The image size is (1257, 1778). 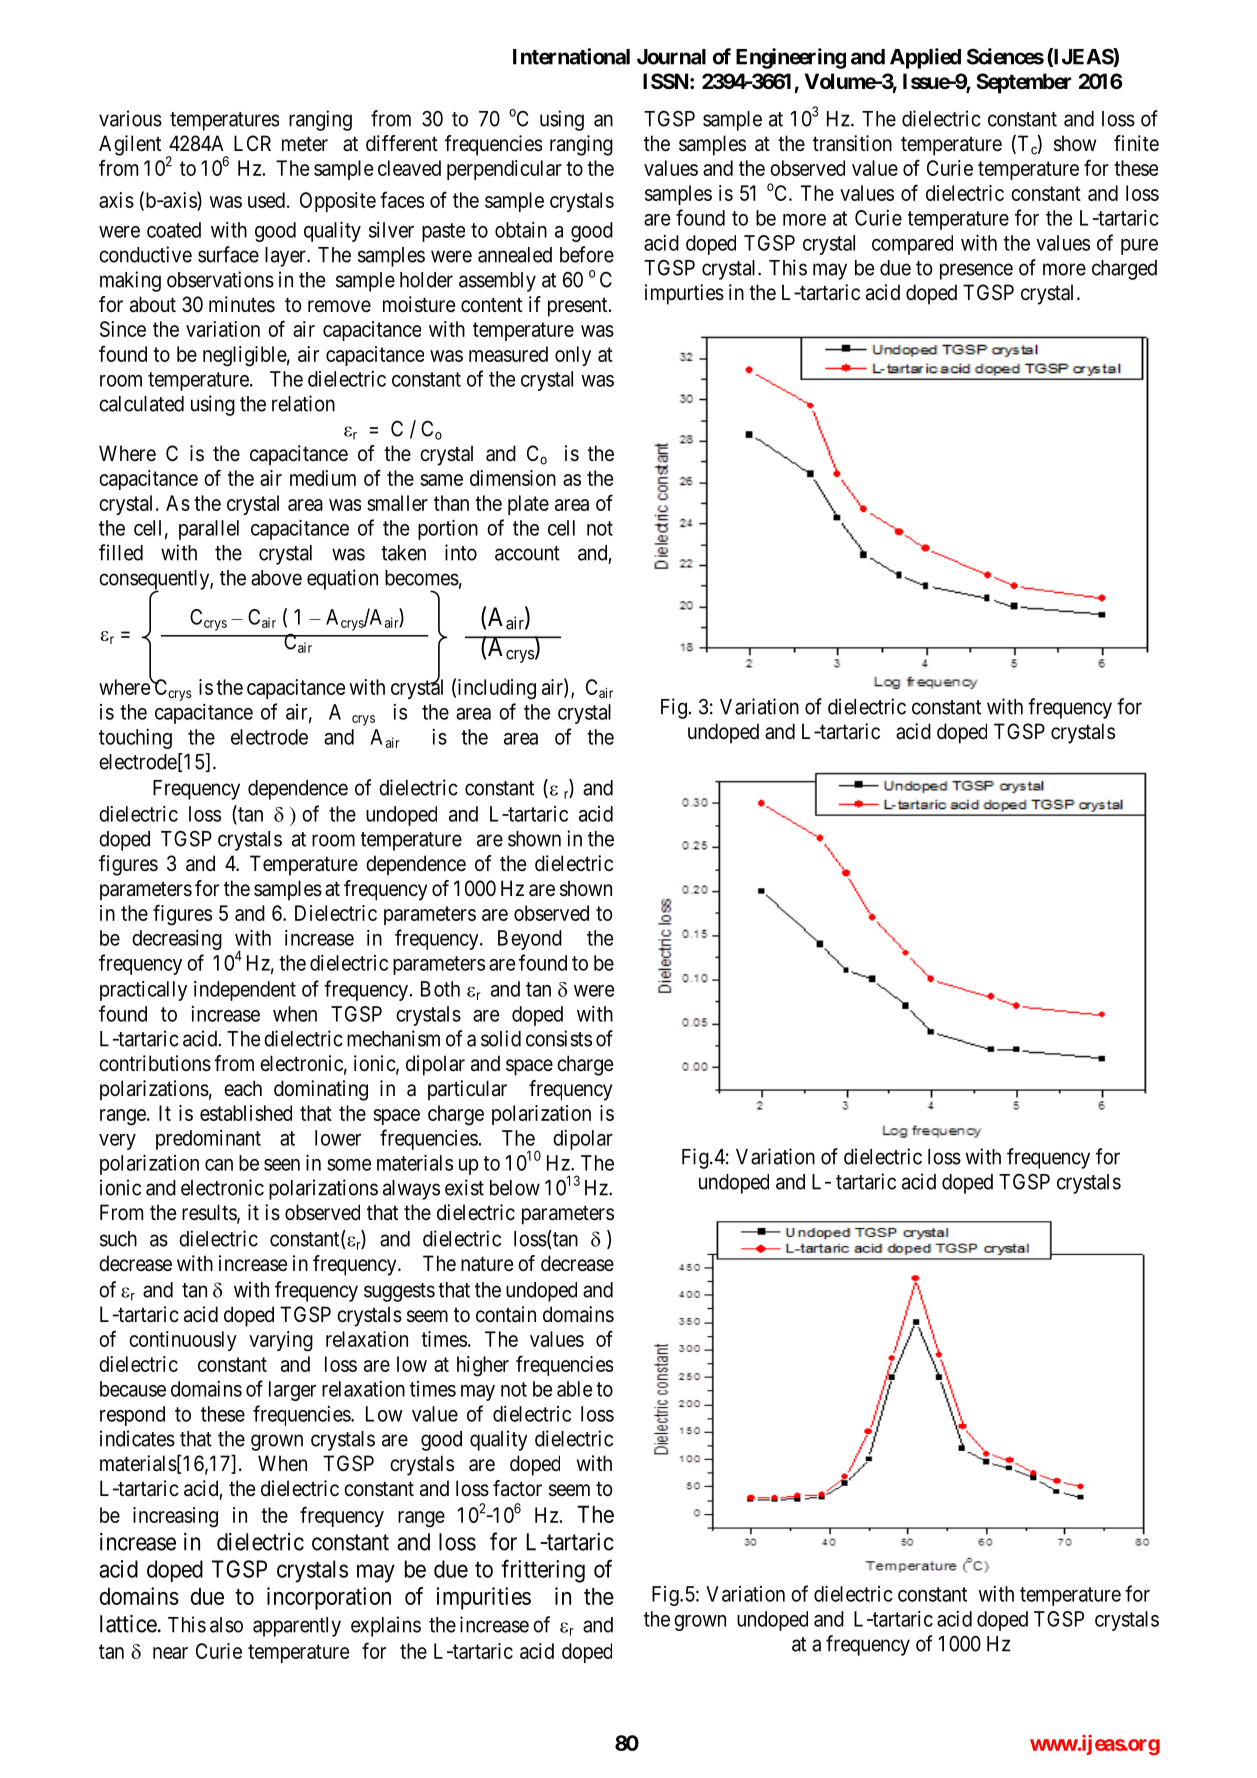 I want to click on LCR, so click(x=252, y=143).
